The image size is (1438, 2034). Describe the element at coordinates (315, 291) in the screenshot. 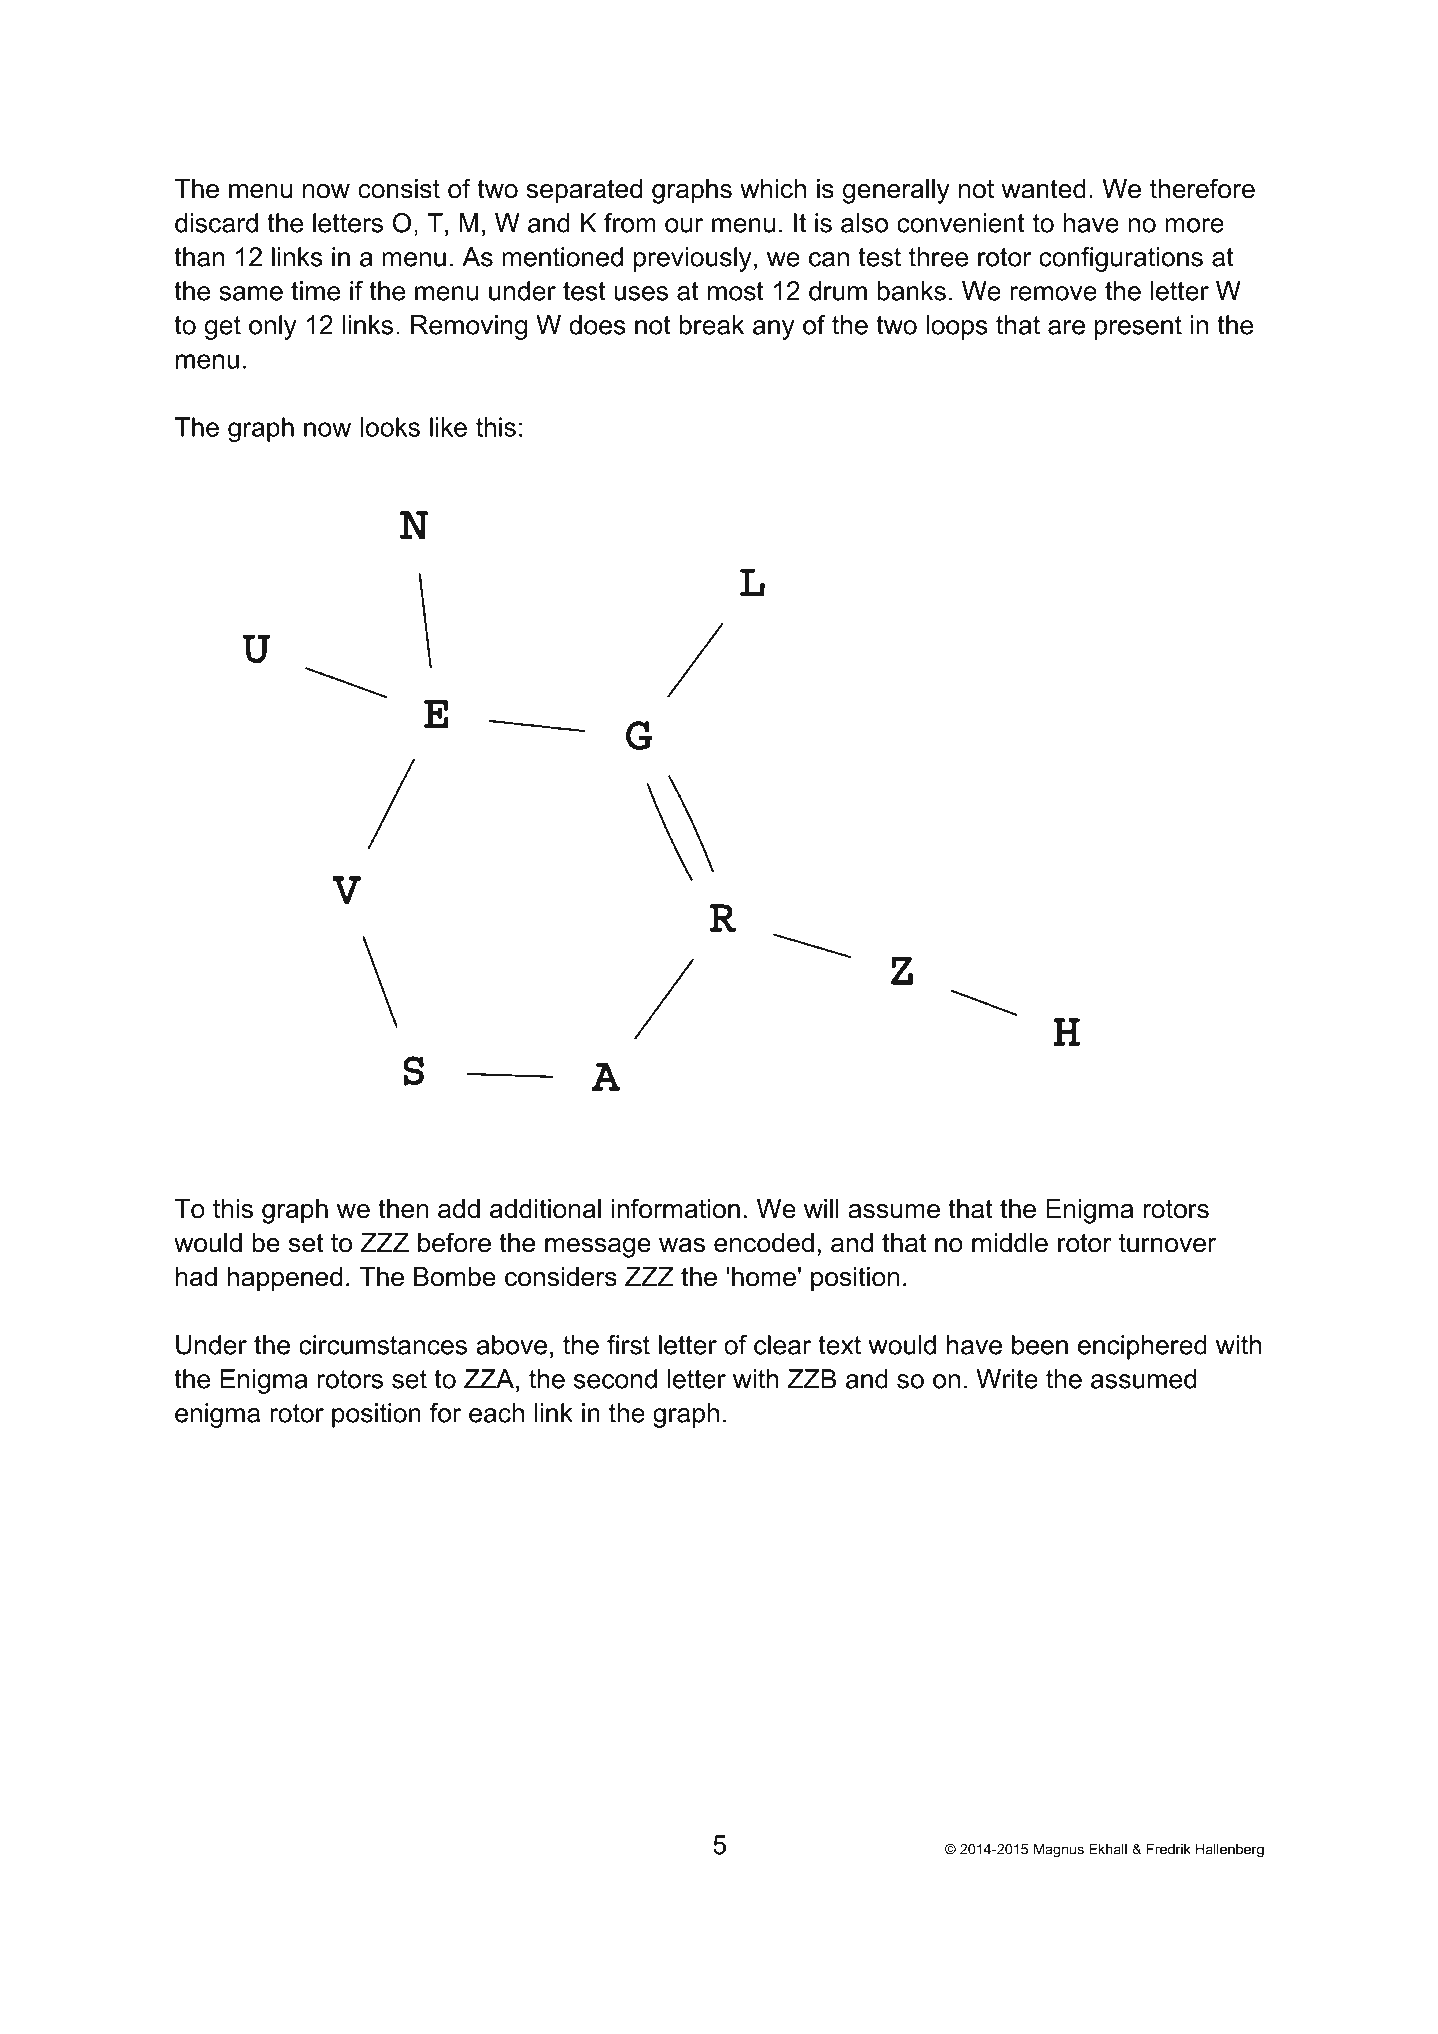

I see `time` at that location.
